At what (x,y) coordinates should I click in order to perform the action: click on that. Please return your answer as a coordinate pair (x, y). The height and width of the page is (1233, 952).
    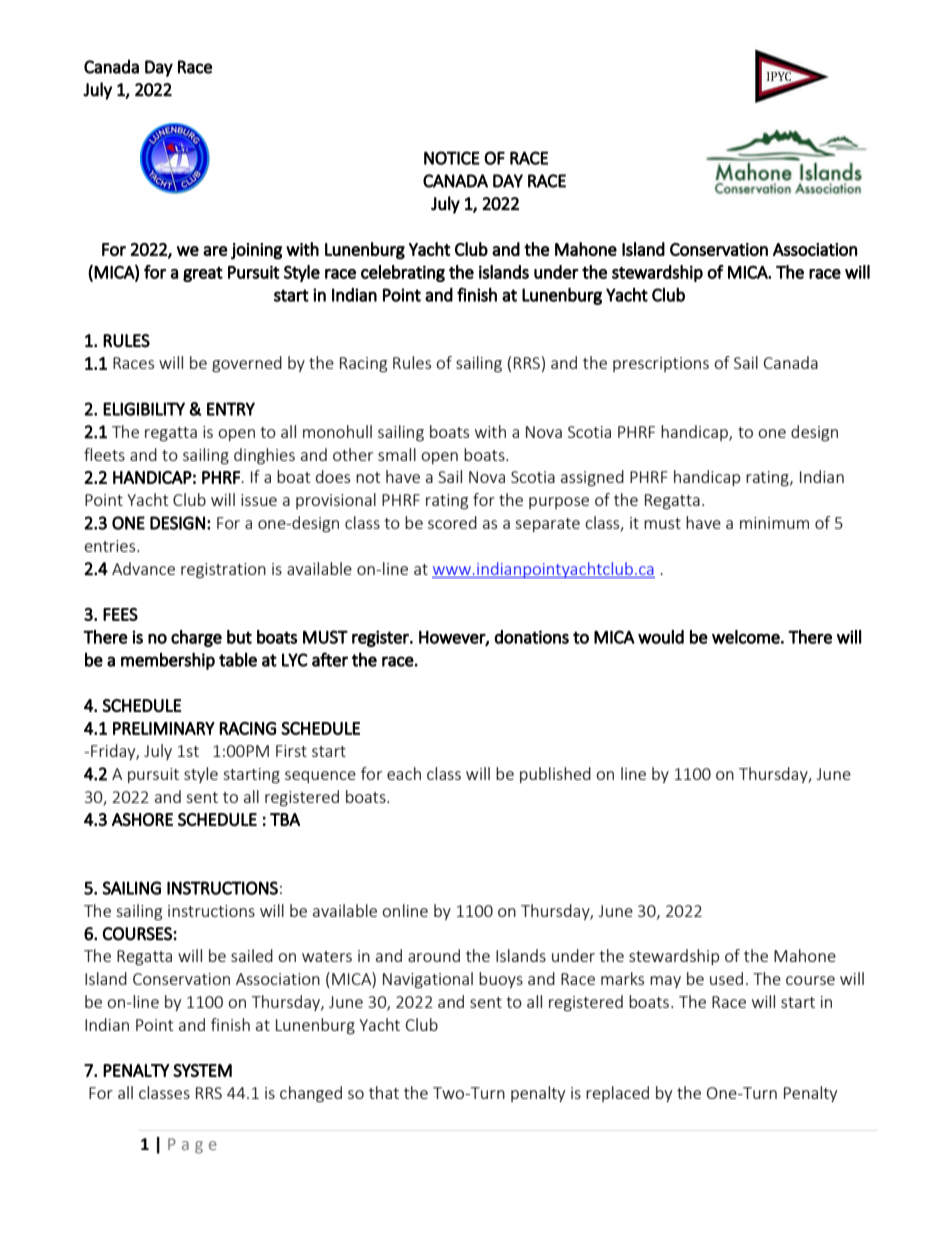
    Looking at the image, I should click on (384, 1092).
